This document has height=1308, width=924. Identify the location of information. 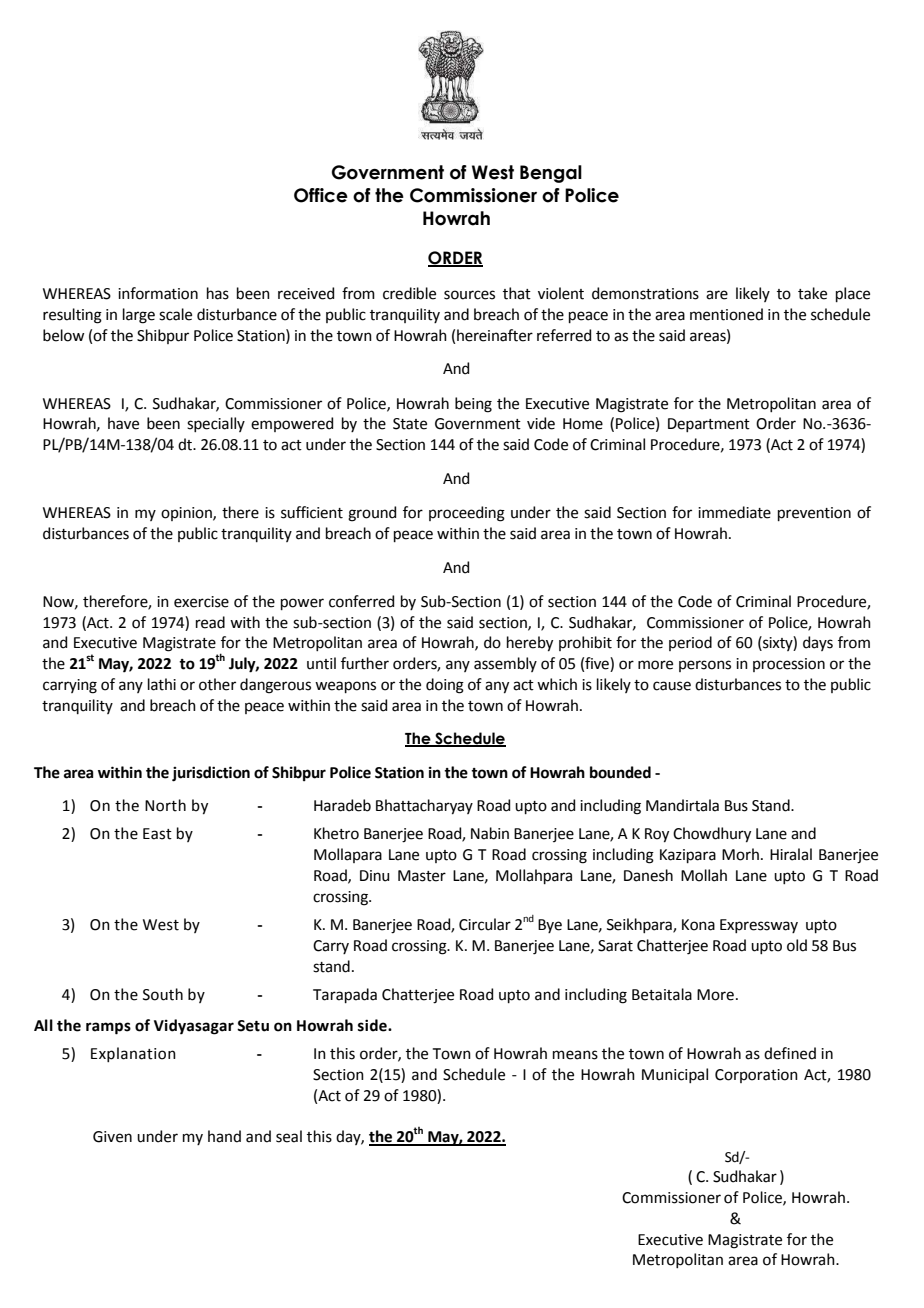
(158, 293).
